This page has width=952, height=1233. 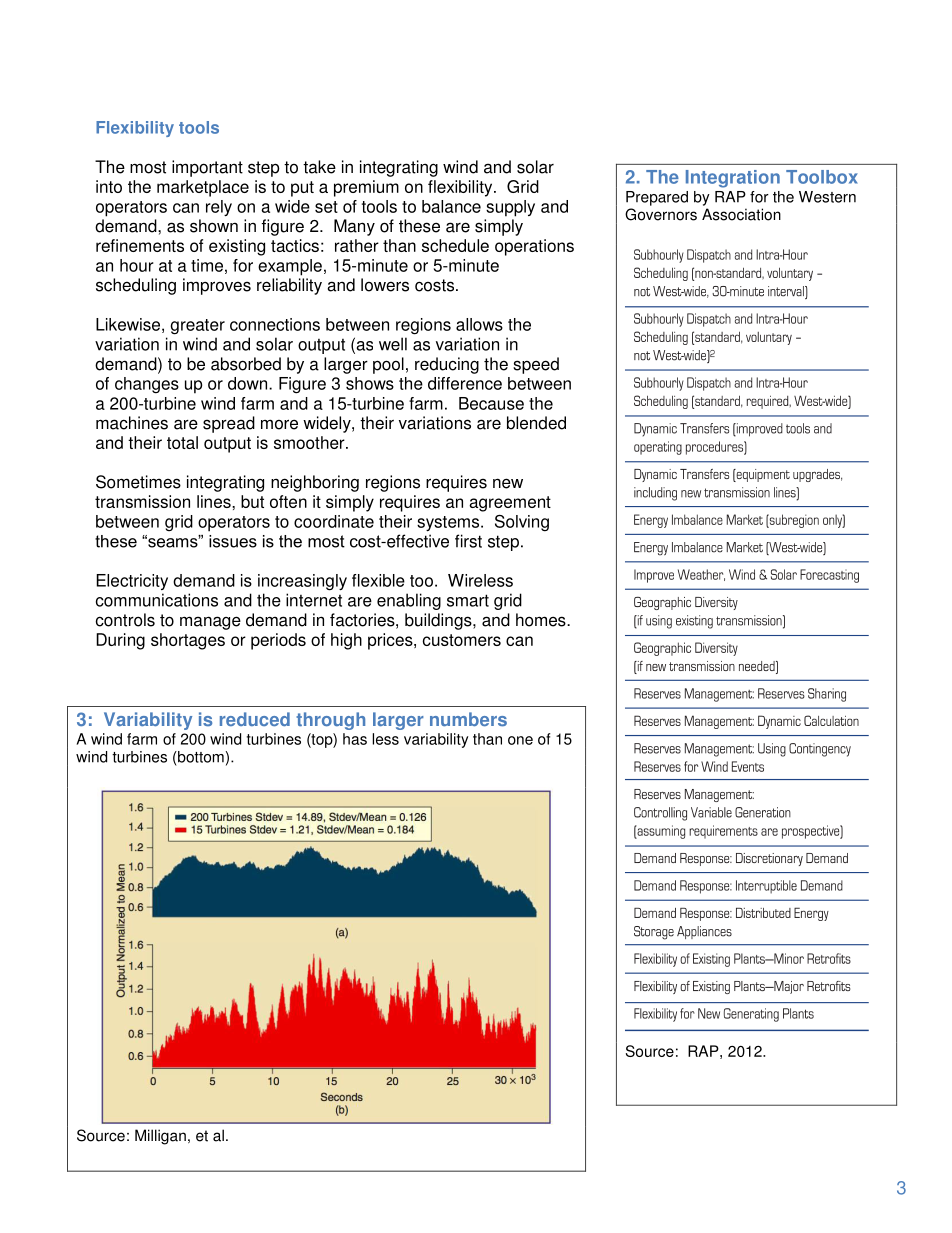 I want to click on marketplace, so click(x=203, y=188).
